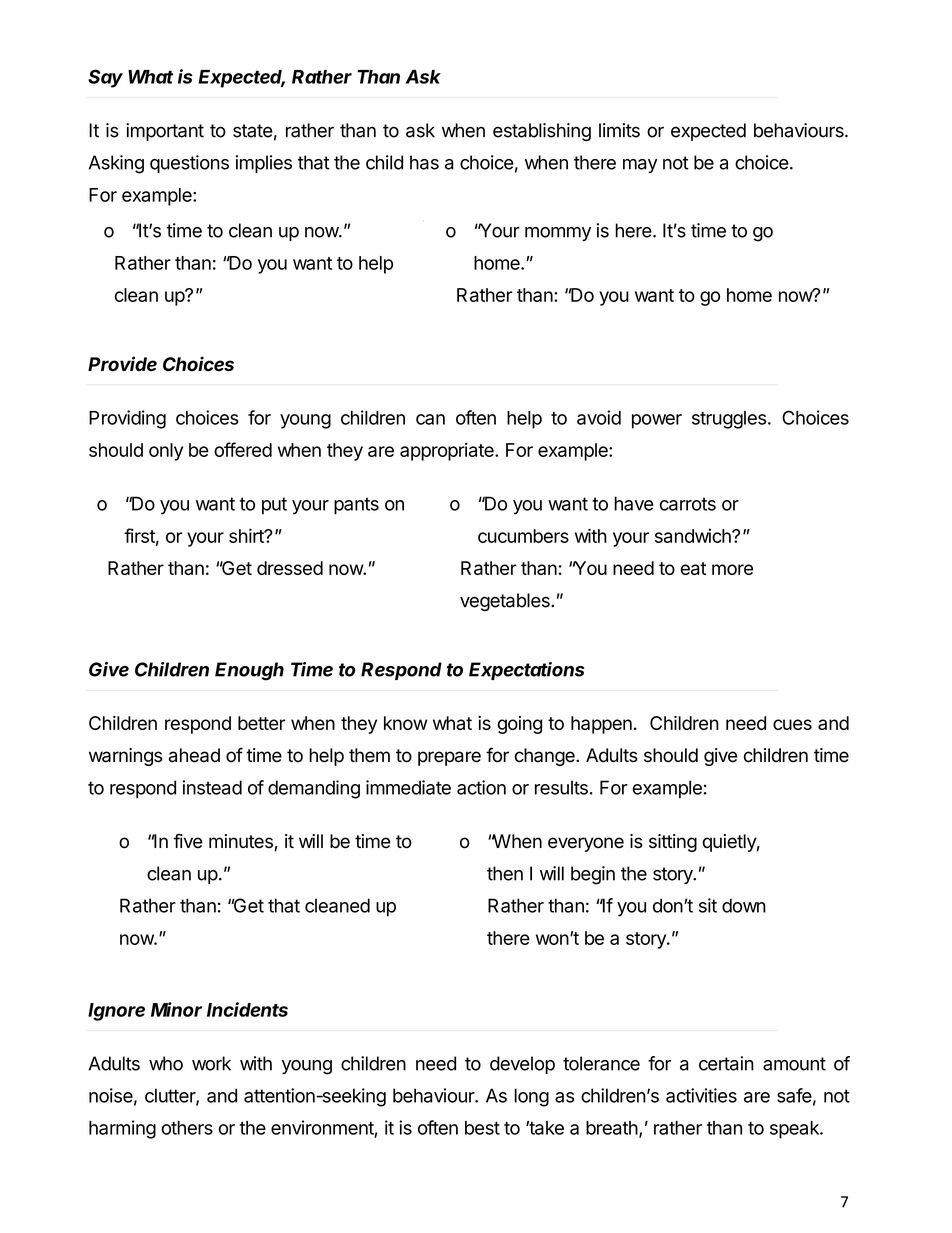 The width and height of the image is (952, 1233). What do you see at coordinates (165, 132) in the image?
I see `important` at bounding box center [165, 132].
